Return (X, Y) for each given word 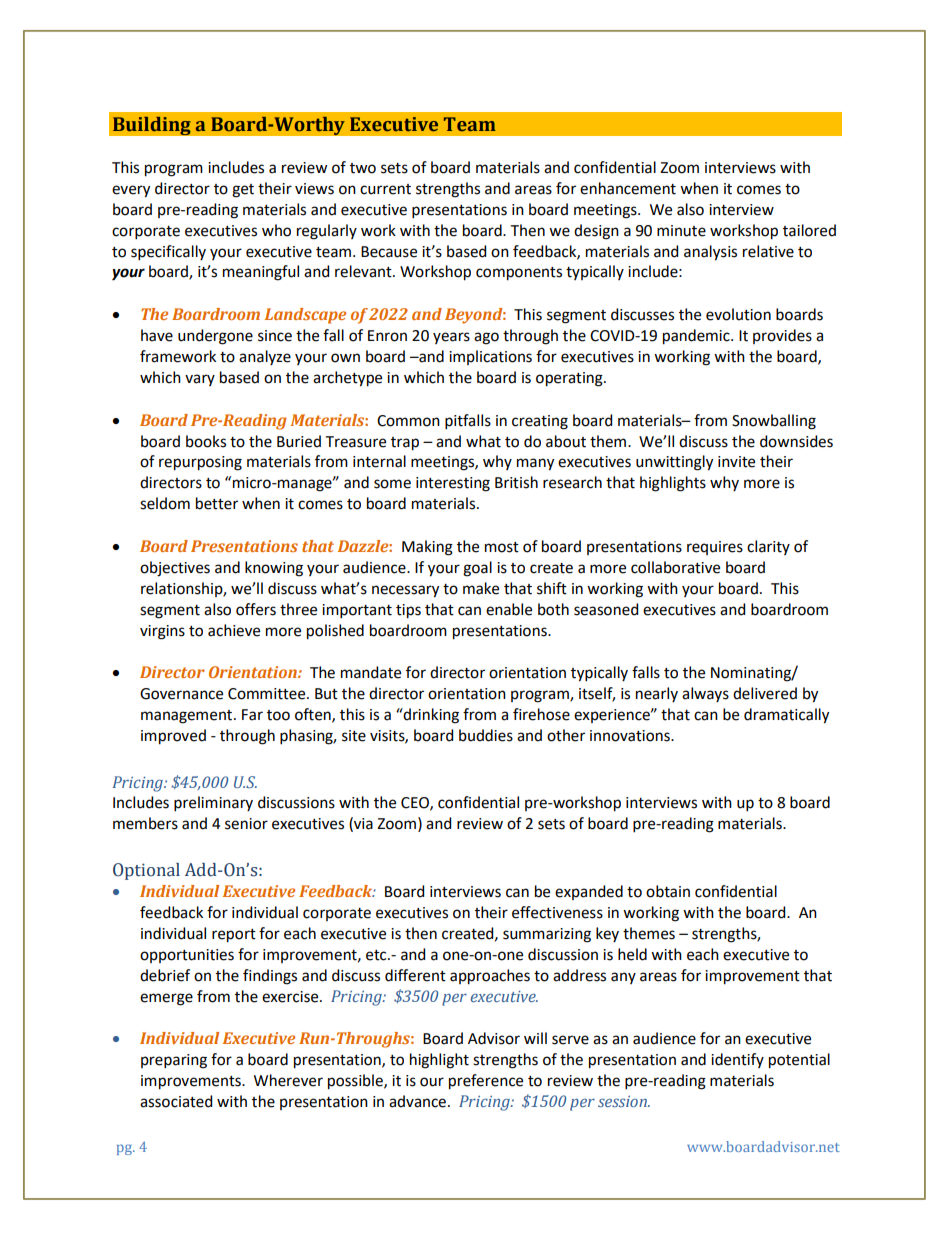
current (385, 189)
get (243, 191)
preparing (174, 1061)
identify (737, 1060)
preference (486, 1082)
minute (681, 231)
